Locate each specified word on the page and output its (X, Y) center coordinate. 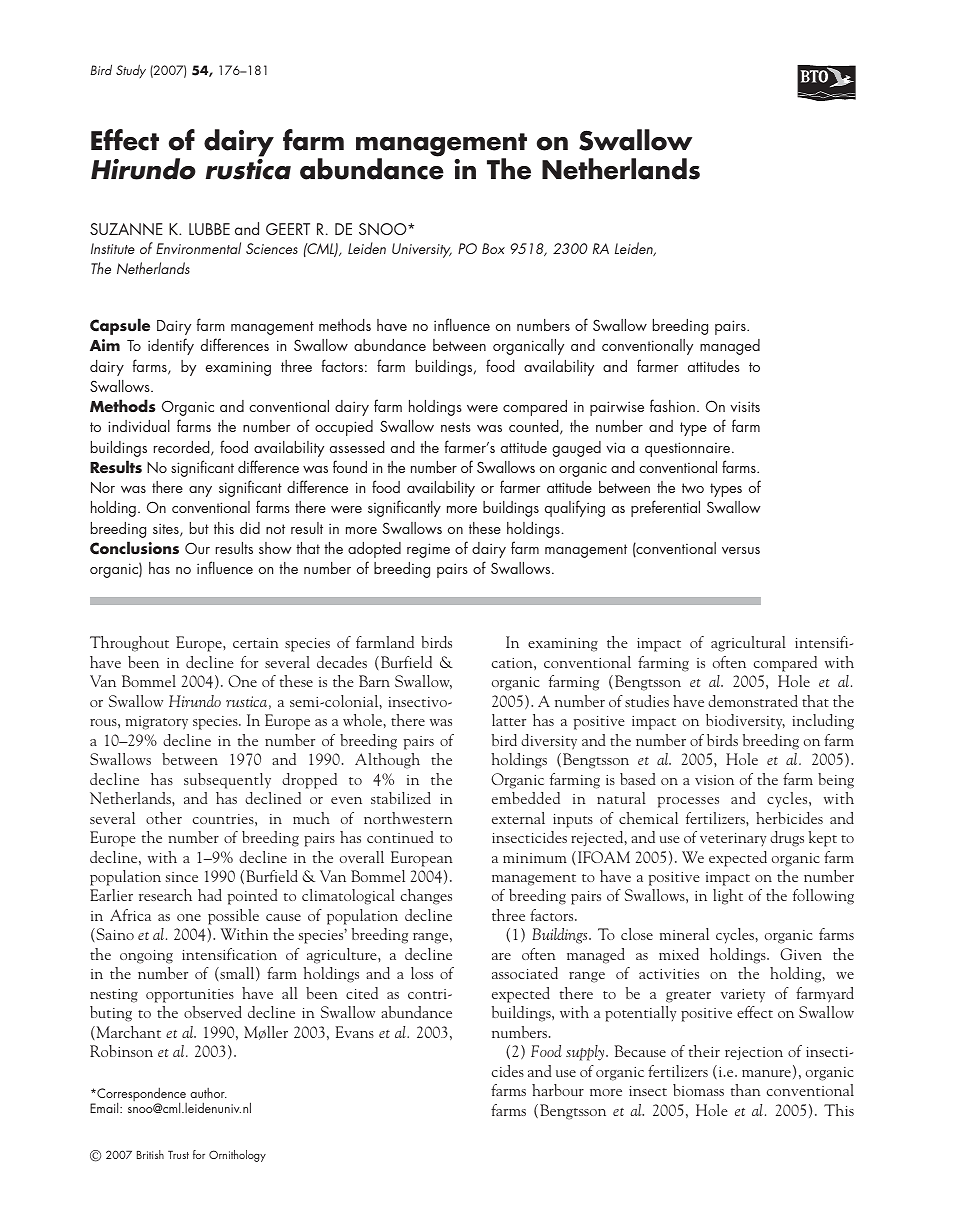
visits (745, 406)
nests (456, 427)
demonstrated (753, 701)
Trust (178, 1154)
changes (426, 897)
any (200, 491)
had (210, 895)
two (693, 488)
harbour (558, 1090)
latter (509, 720)
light (728, 897)
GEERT (288, 229)
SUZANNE (126, 229)
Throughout (129, 644)
